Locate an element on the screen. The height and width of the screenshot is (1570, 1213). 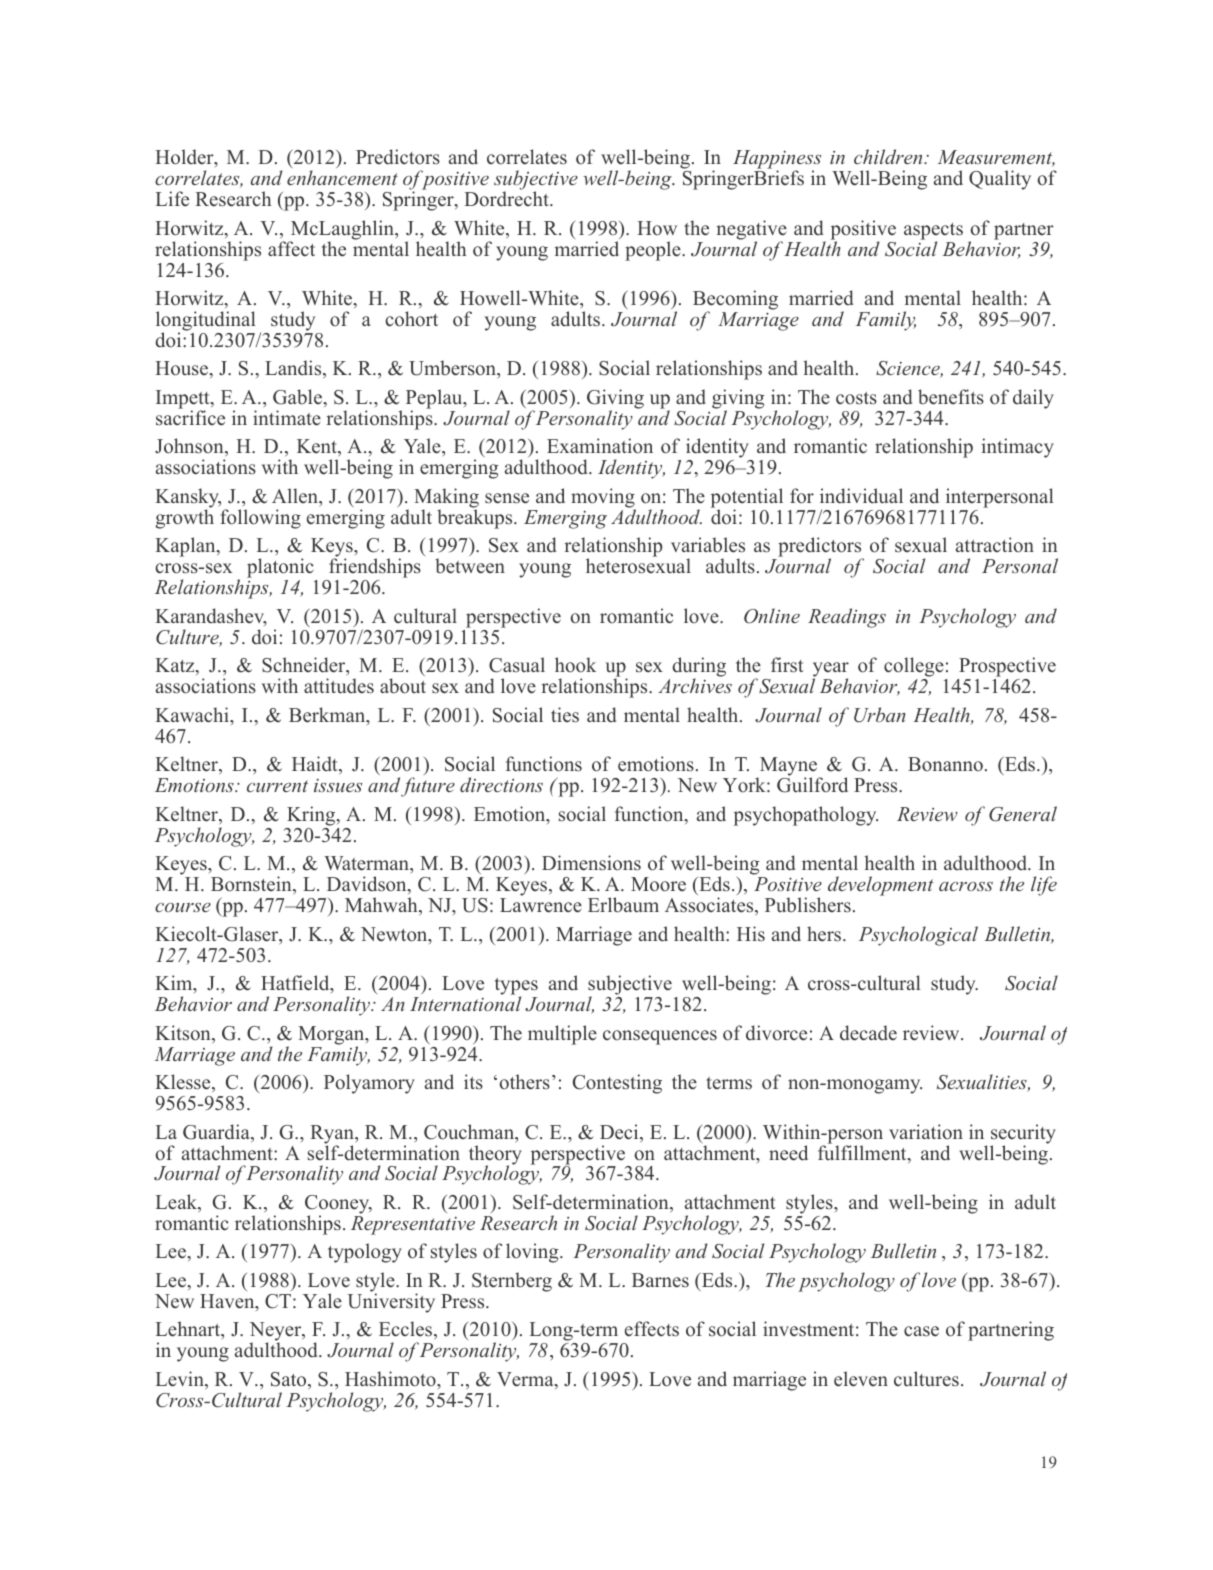
aspects is located at coordinates (933, 232).
